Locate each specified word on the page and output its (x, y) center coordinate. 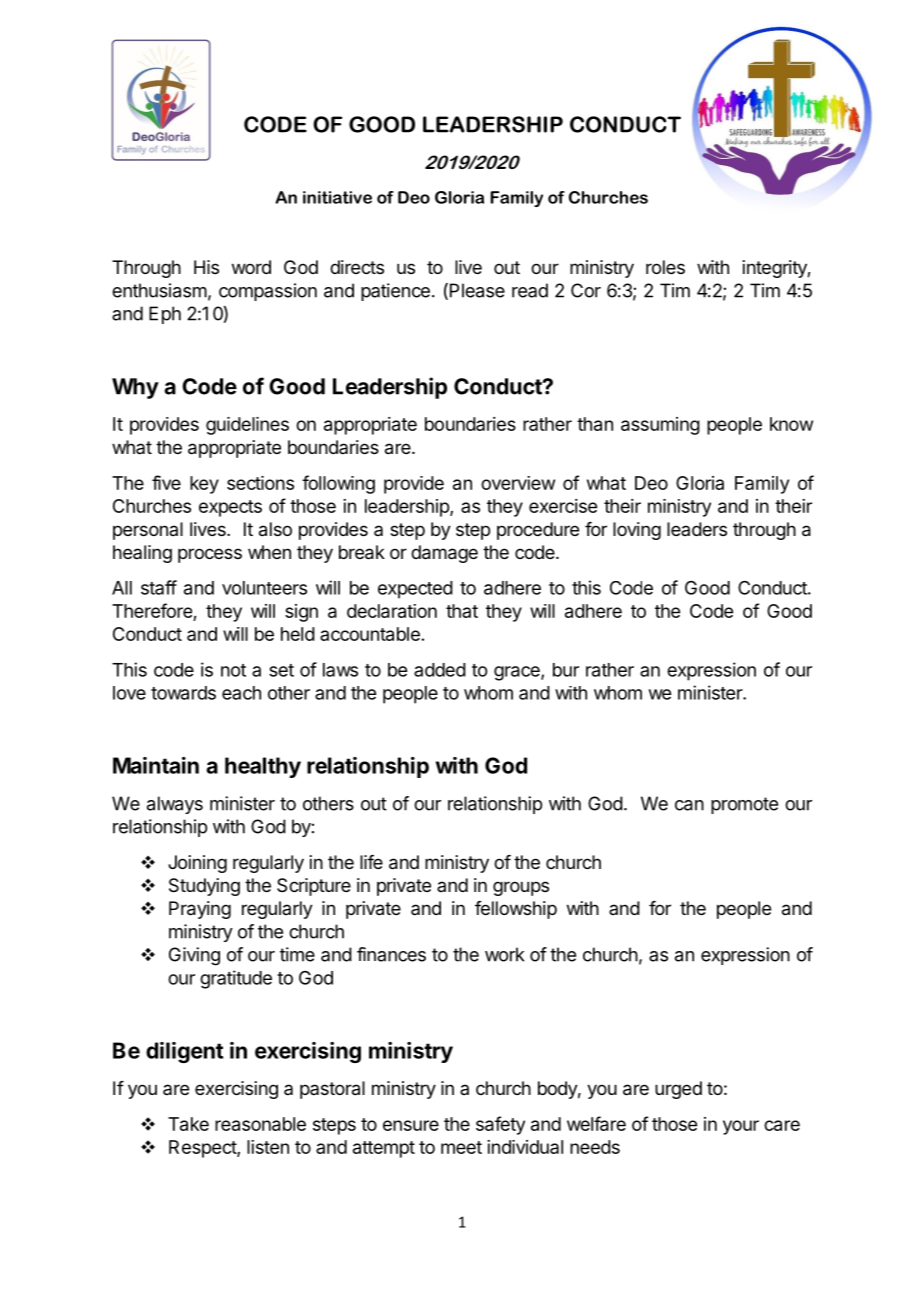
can (689, 805)
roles (665, 267)
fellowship (516, 910)
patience (395, 292)
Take (188, 1124)
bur (566, 670)
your (741, 1127)
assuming (660, 426)
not (233, 670)
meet (461, 1147)
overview (518, 483)
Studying (204, 887)
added (440, 670)
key (204, 485)
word (251, 267)
